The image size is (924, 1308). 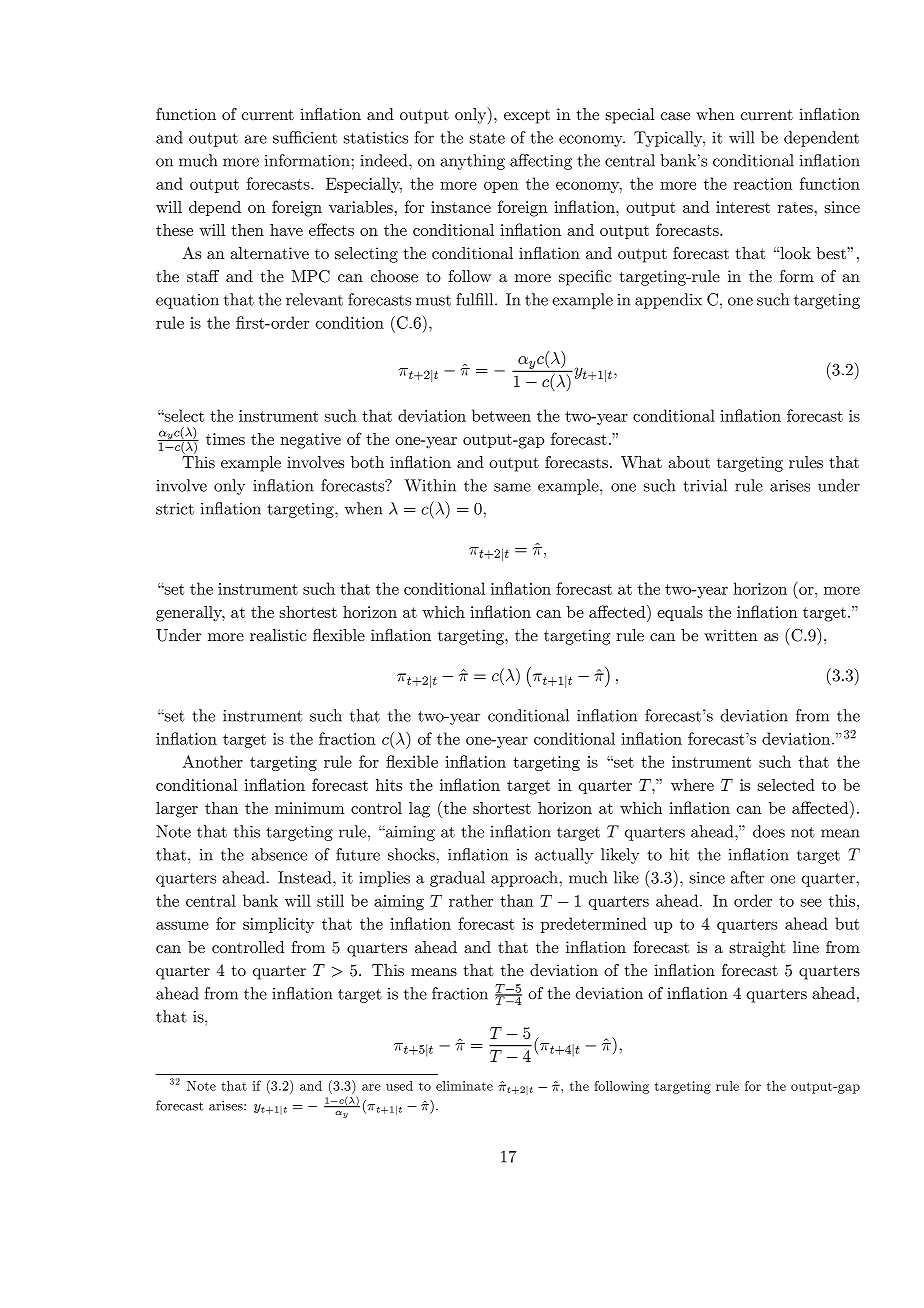 I want to click on actually, so click(x=564, y=856).
